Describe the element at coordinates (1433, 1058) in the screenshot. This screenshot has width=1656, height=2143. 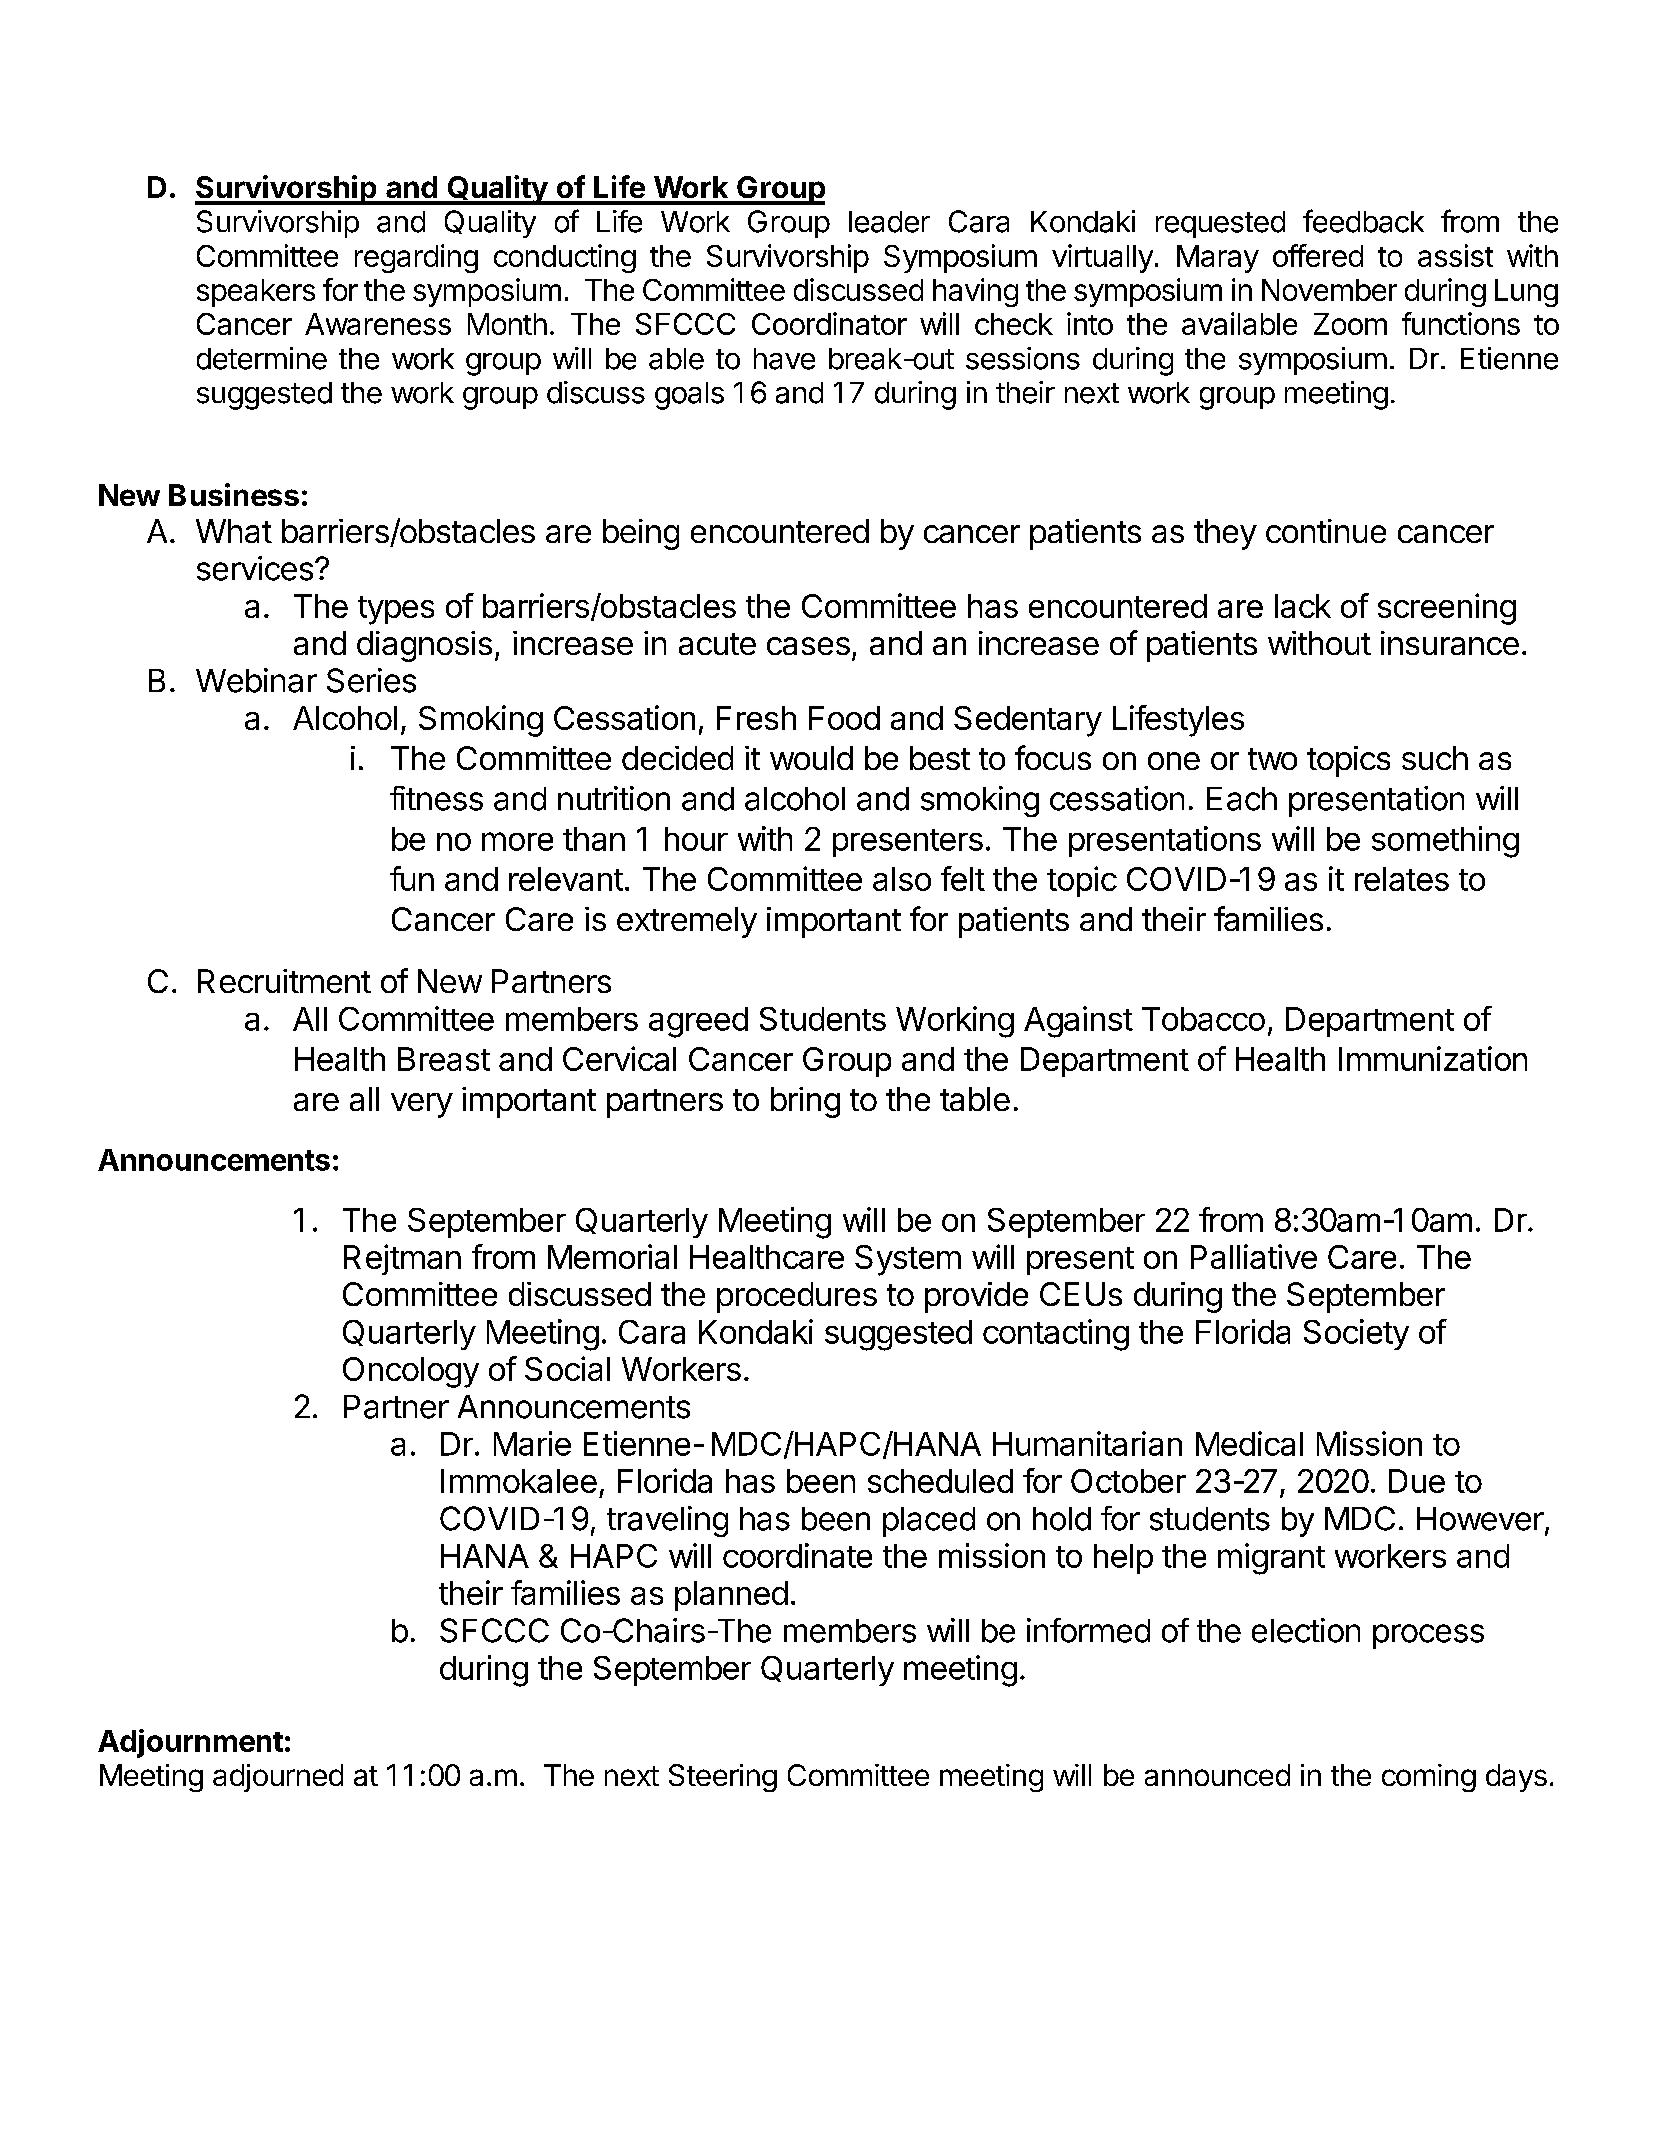
I see `Immunization` at that location.
